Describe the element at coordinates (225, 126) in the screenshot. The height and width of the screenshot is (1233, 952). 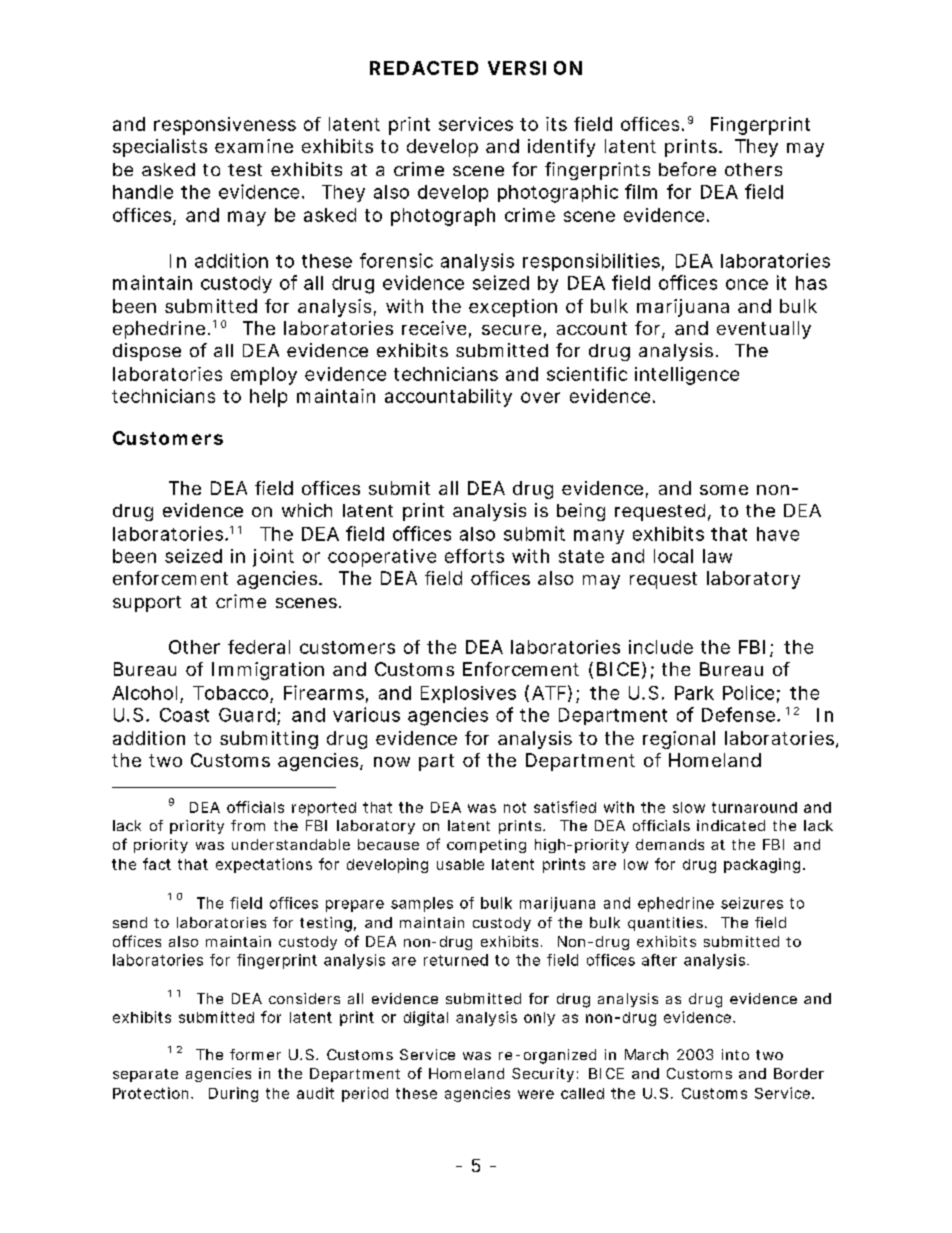
I see `responsiveness` at that location.
